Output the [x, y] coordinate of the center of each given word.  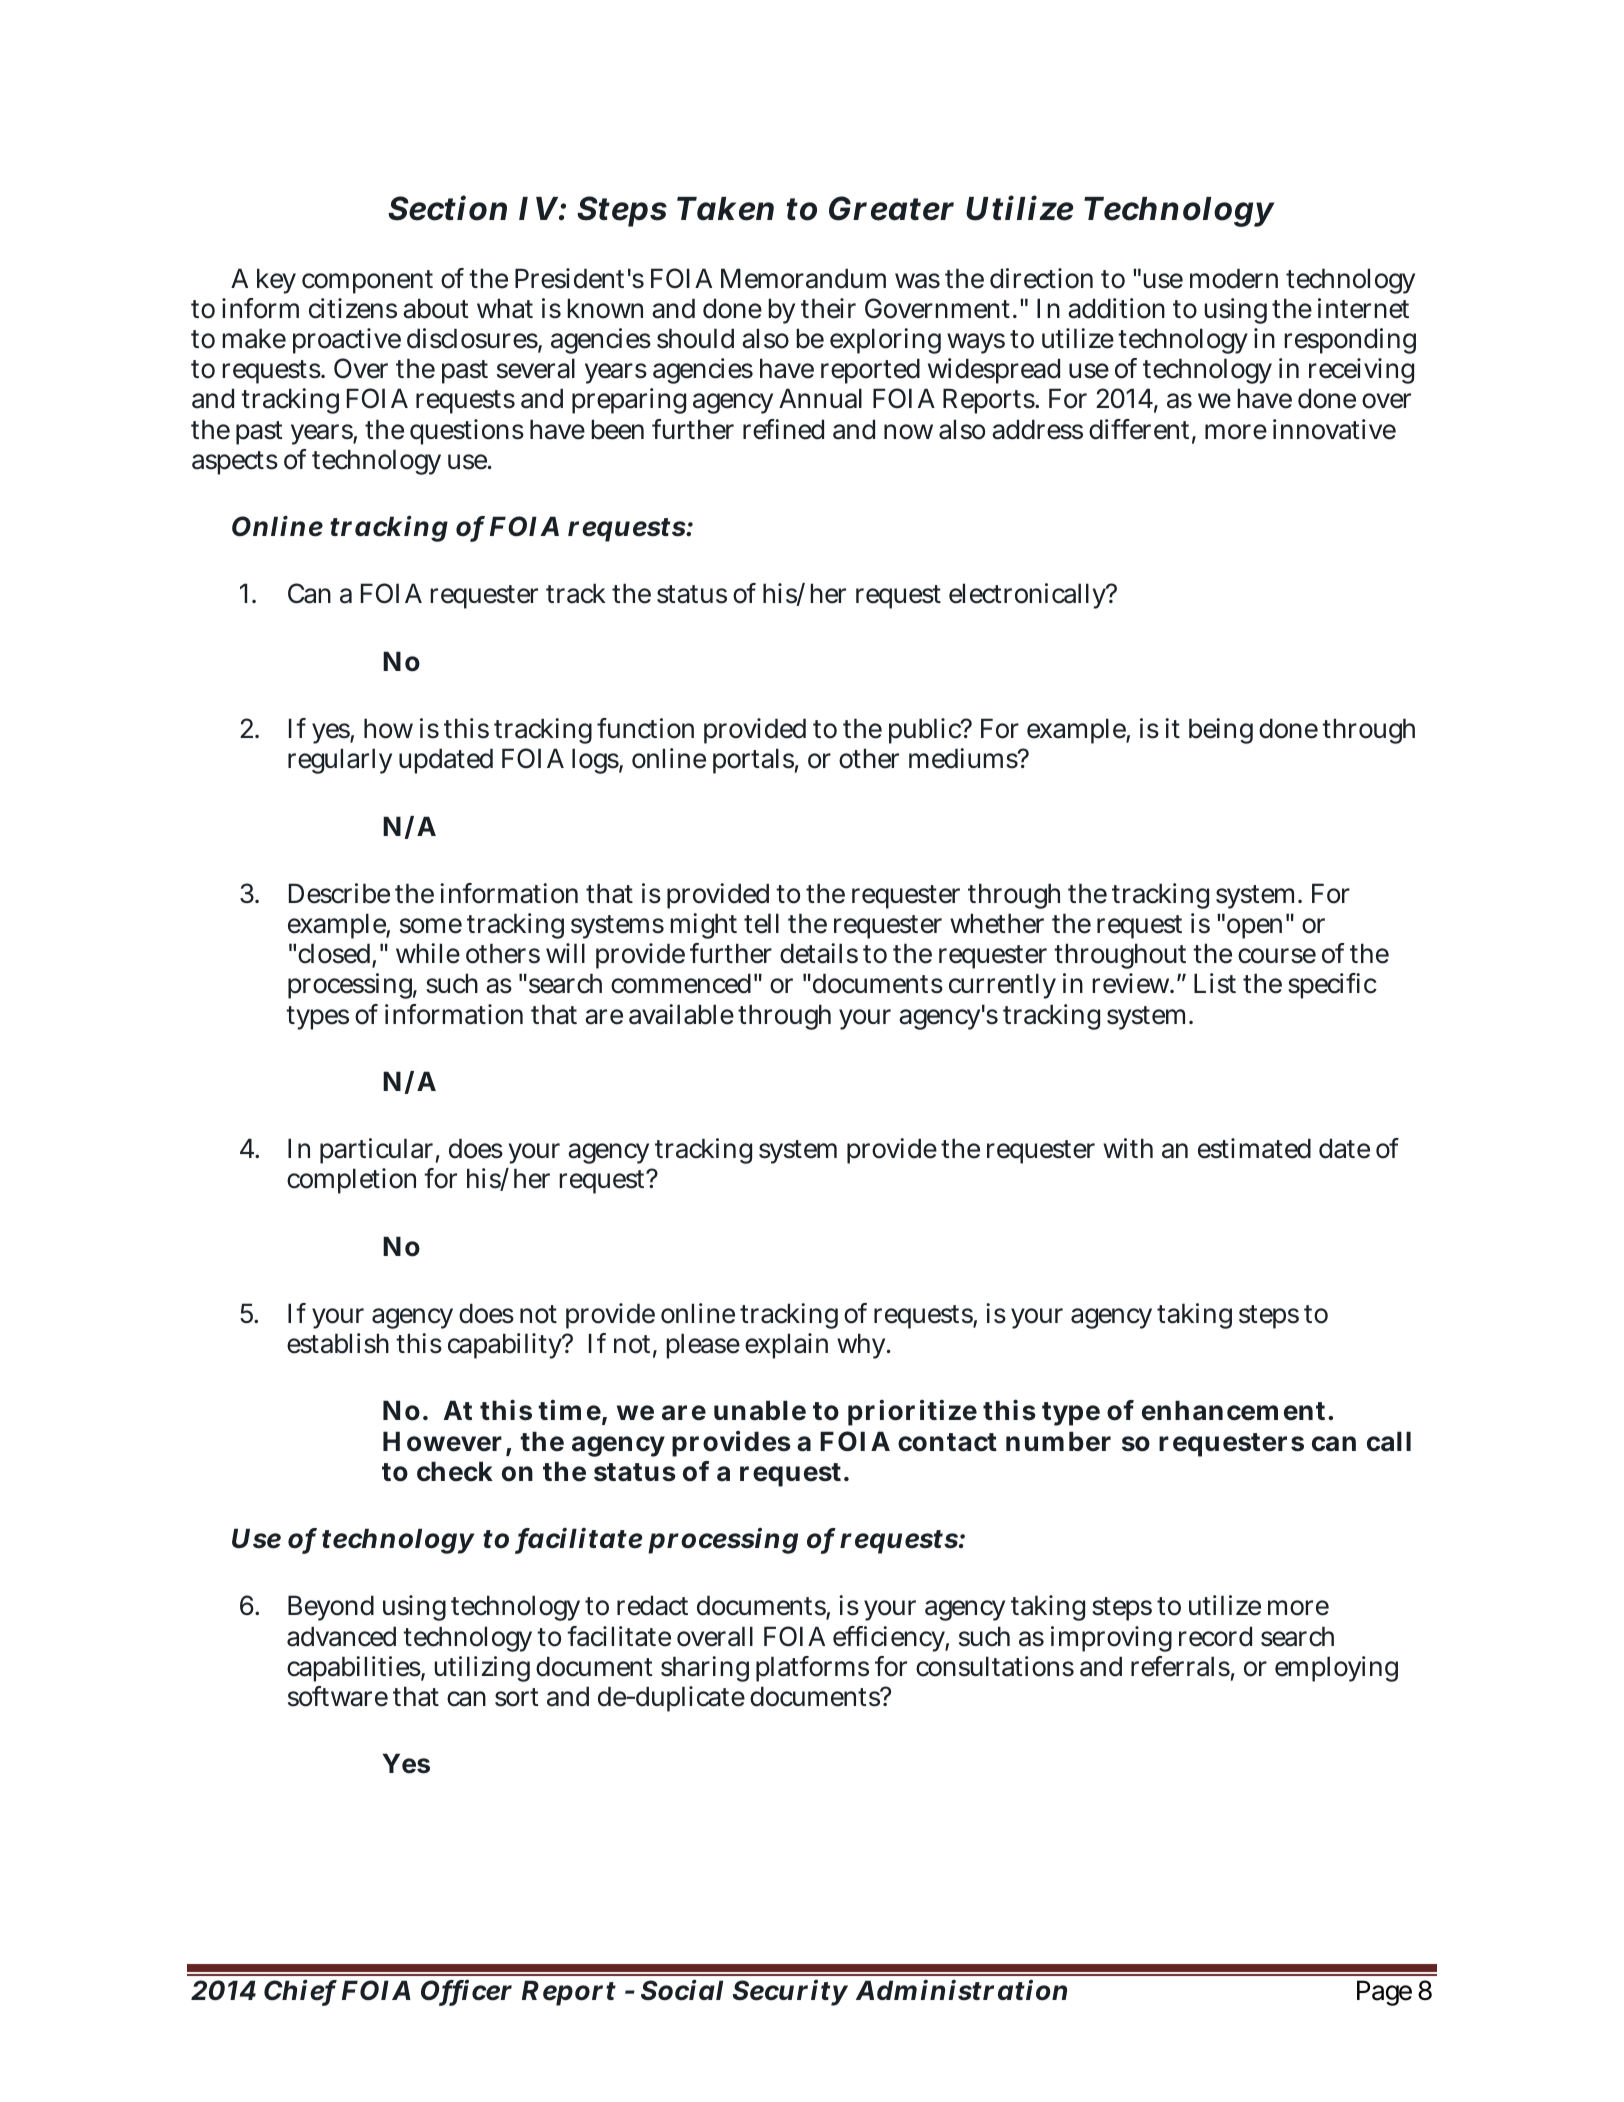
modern [1234, 278]
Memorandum [803, 278]
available [681, 1014]
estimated [1254, 1148]
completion [351, 1181]
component [367, 282]
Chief [300, 1991]
